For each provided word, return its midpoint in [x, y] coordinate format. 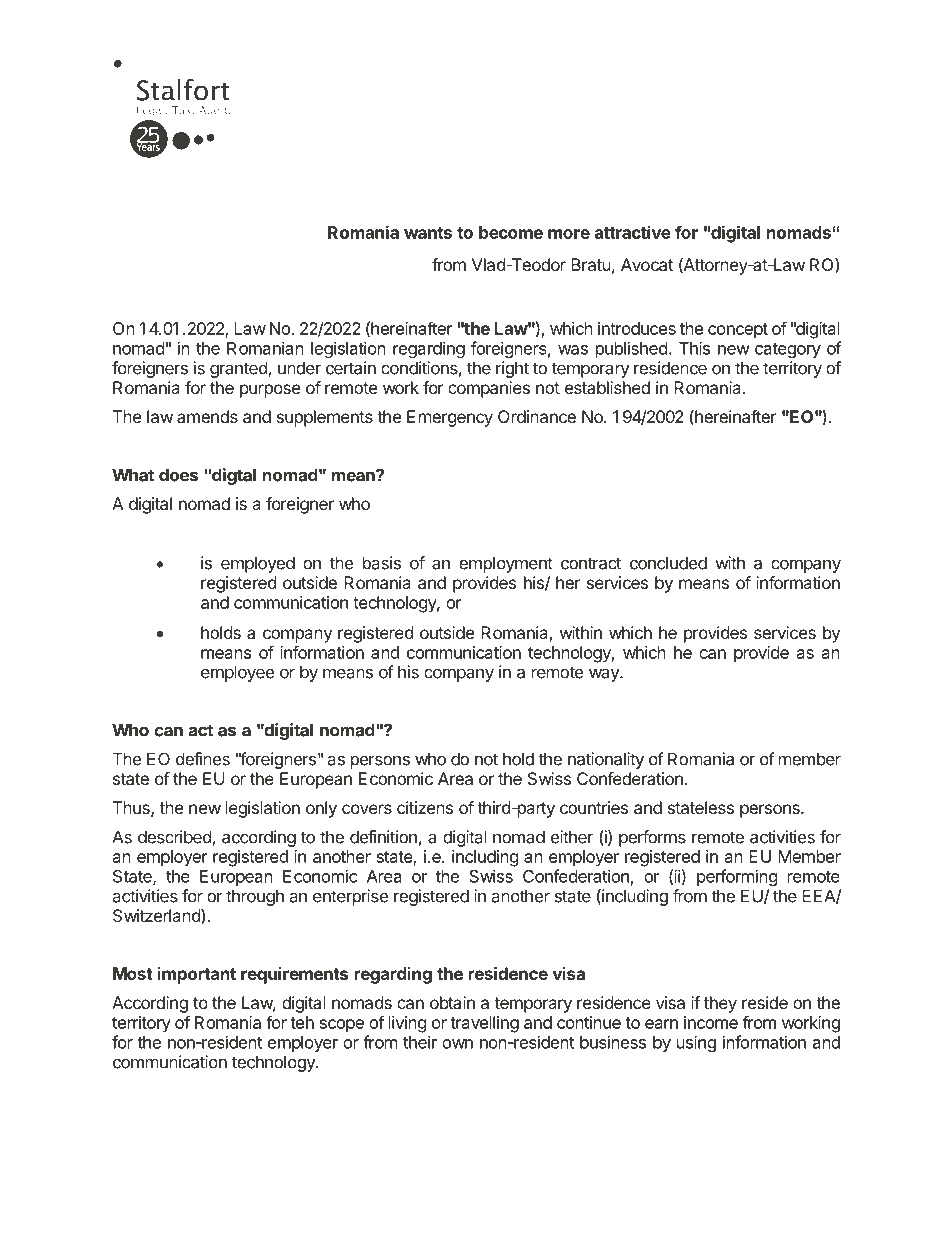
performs [652, 838]
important [197, 975]
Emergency [450, 418]
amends [207, 416]
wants [428, 233]
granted [239, 369]
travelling [484, 1024]
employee [237, 673]
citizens [425, 807]
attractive [633, 232]
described [175, 838]
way [605, 675]
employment [506, 564]
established [607, 387]
